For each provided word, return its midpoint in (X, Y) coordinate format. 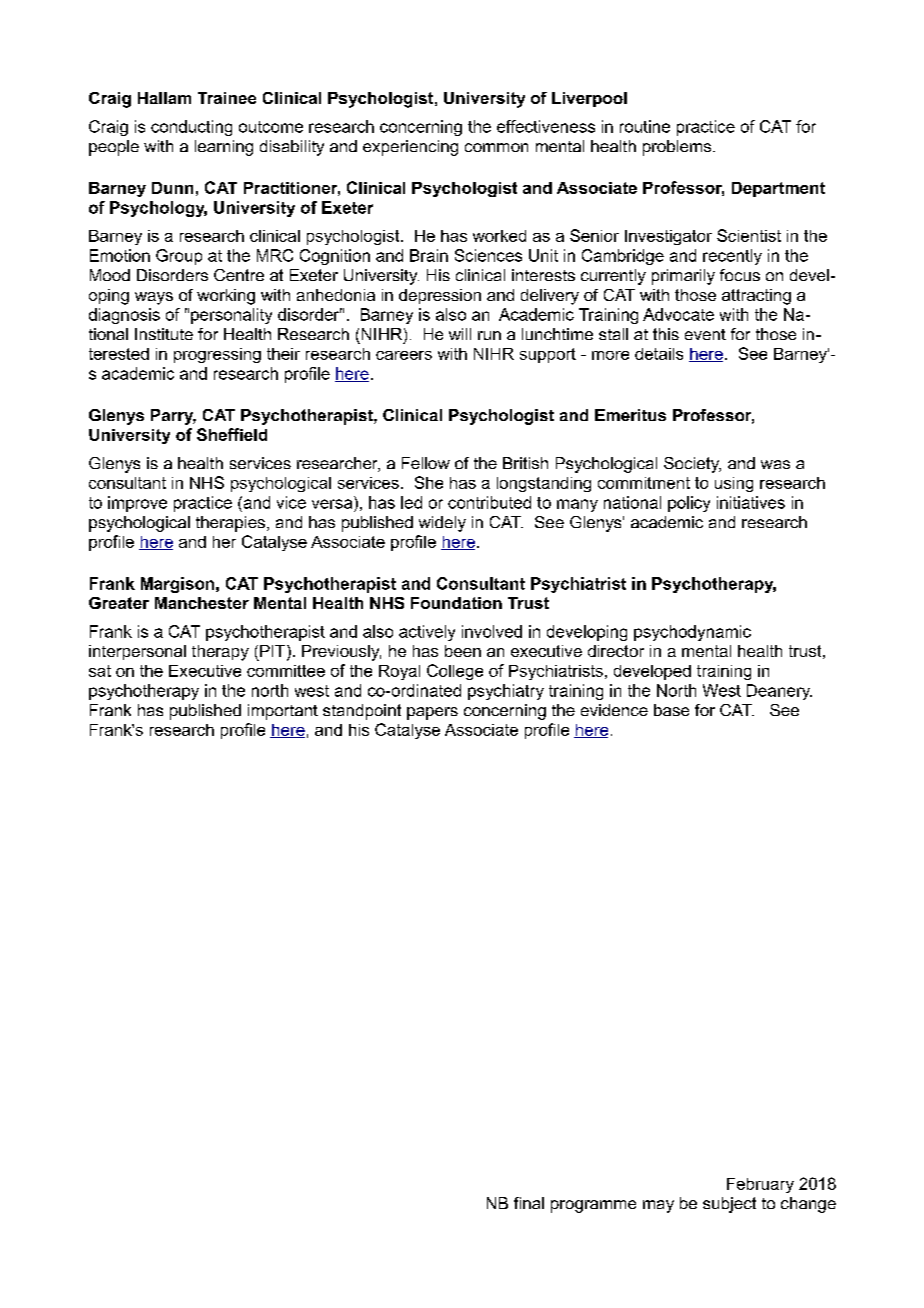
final (529, 1203)
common (496, 147)
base (671, 710)
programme (593, 1206)
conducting (191, 128)
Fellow (426, 463)
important (283, 712)
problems (678, 148)
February (760, 1185)
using (734, 484)
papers (432, 713)
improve (137, 504)
